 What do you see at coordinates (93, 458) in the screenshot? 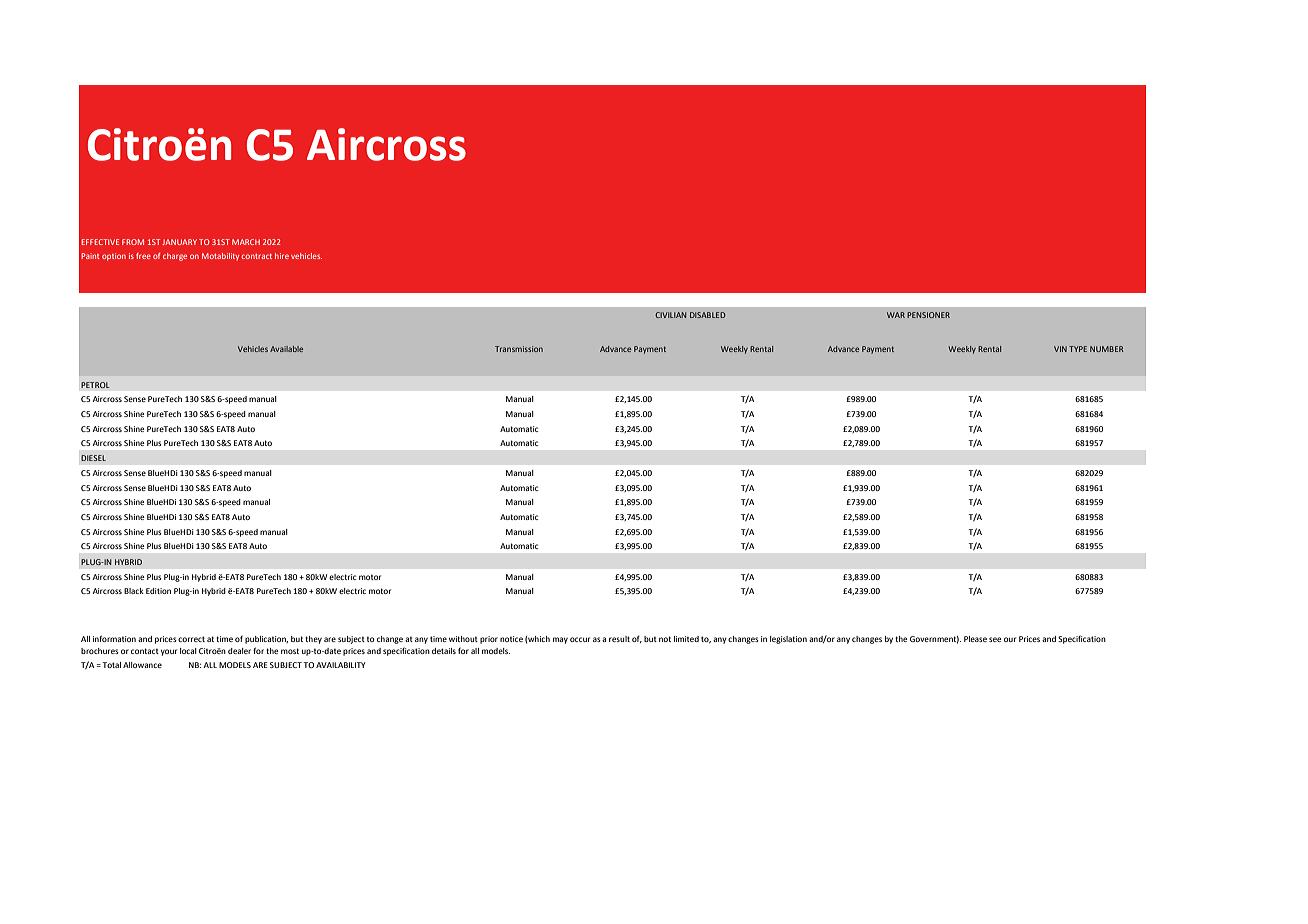
I see `DIESEL` at bounding box center [93, 458].
